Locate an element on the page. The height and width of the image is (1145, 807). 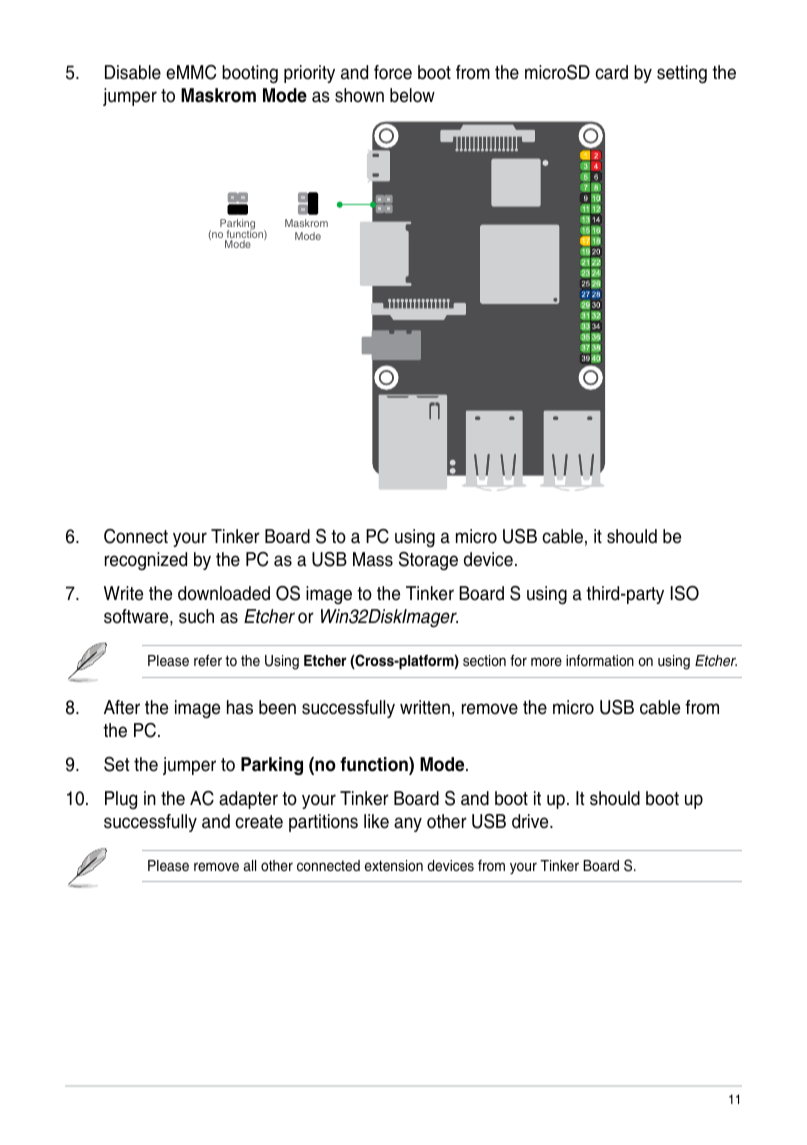
any is located at coordinates (408, 824).
